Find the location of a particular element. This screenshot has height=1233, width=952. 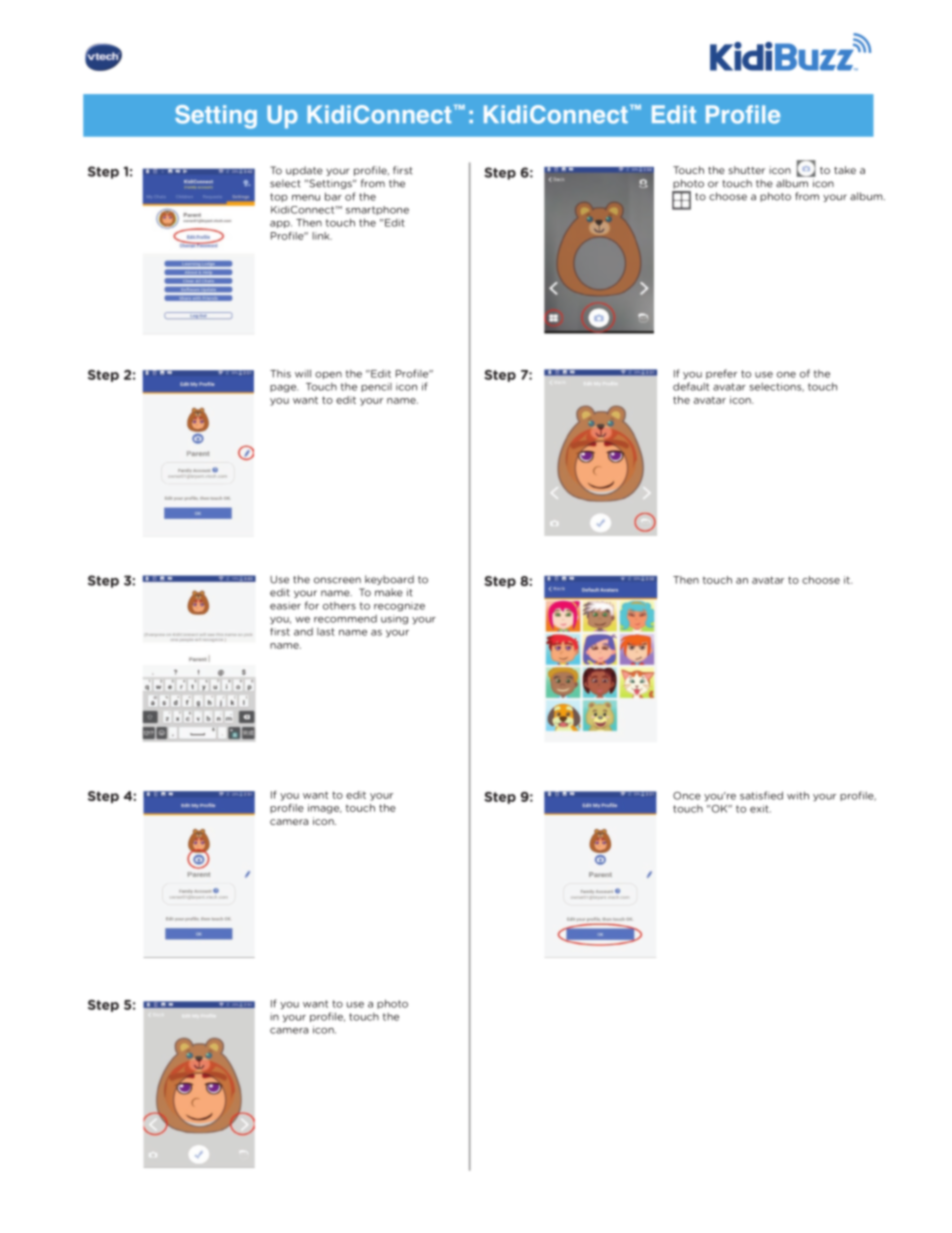

shutter is located at coordinates (747, 170).
